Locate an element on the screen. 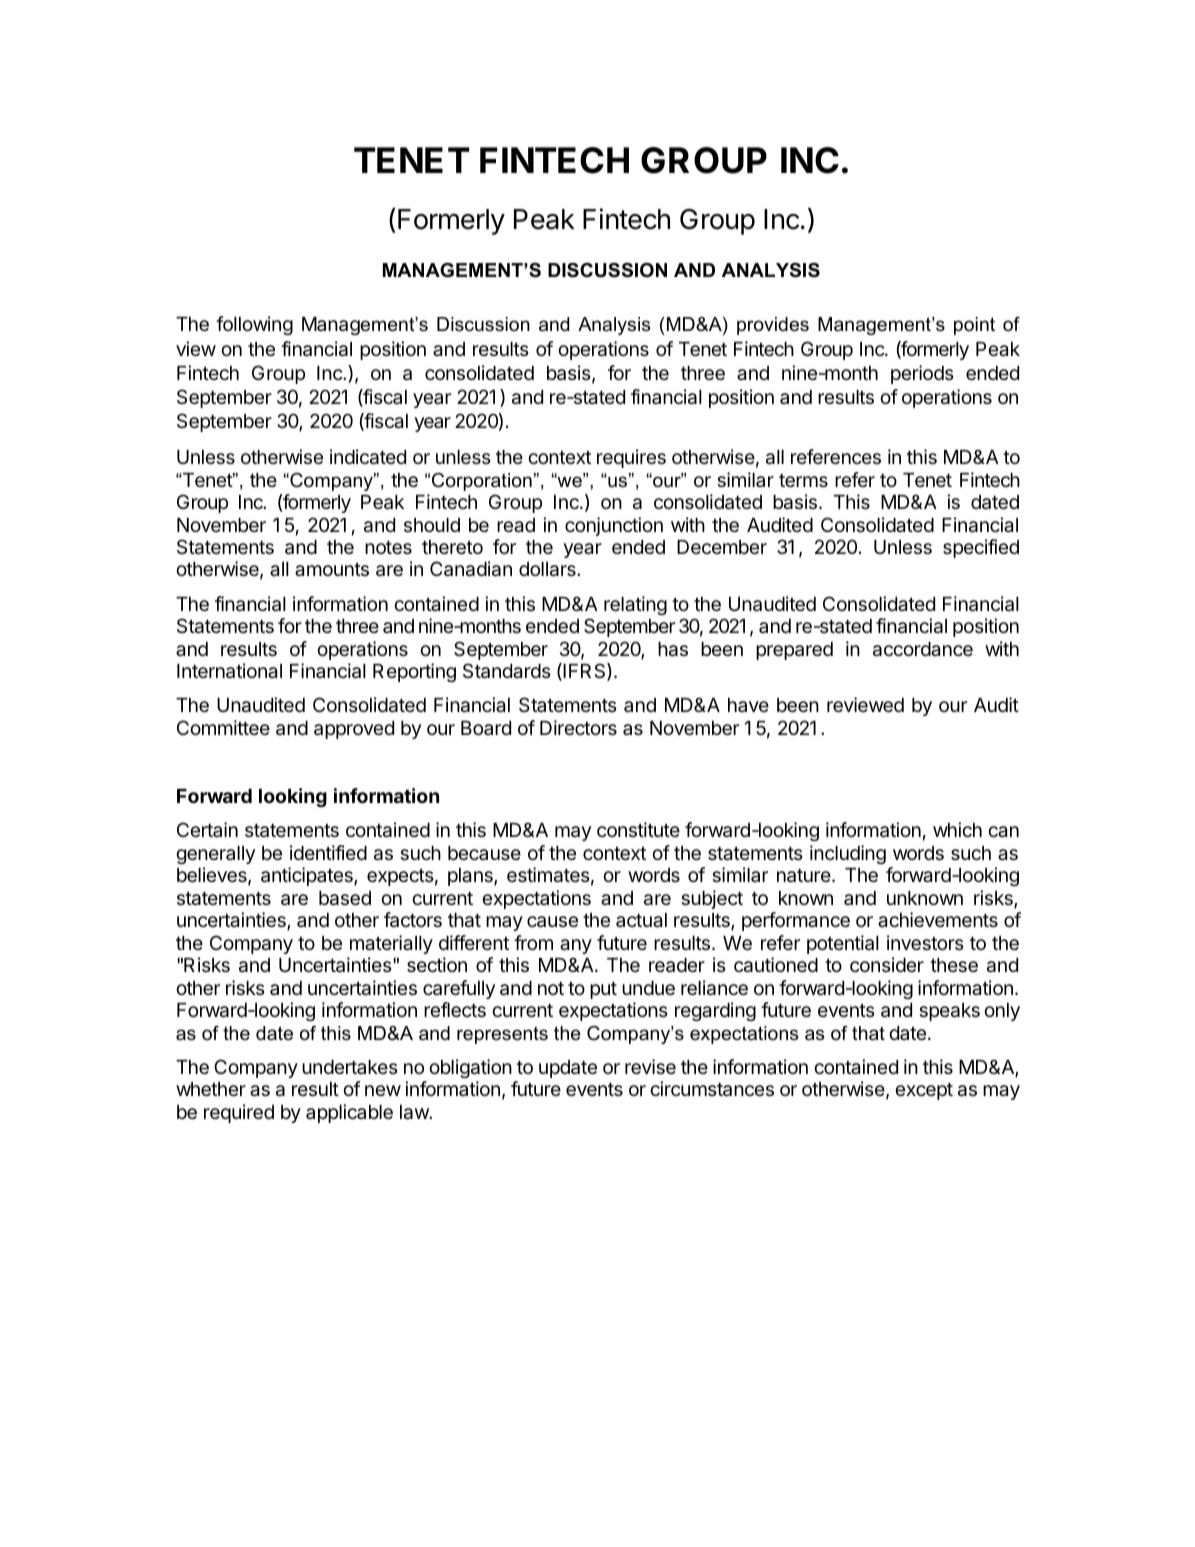 This screenshot has width=1195, height=1547. Directors is located at coordinates (578, 727).
